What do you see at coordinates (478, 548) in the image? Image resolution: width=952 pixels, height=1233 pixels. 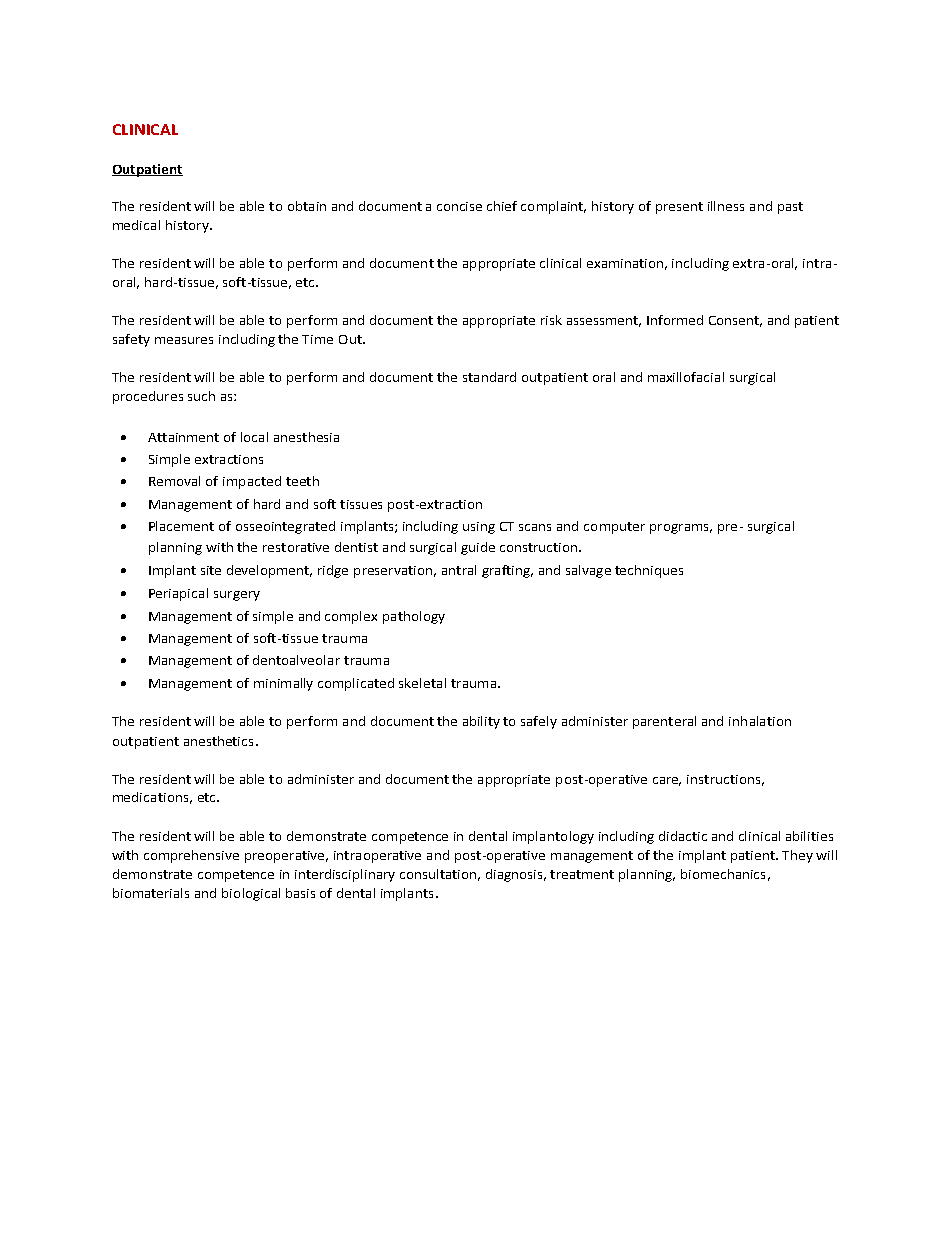 I see `guide` at bounding box center [478, 548].
